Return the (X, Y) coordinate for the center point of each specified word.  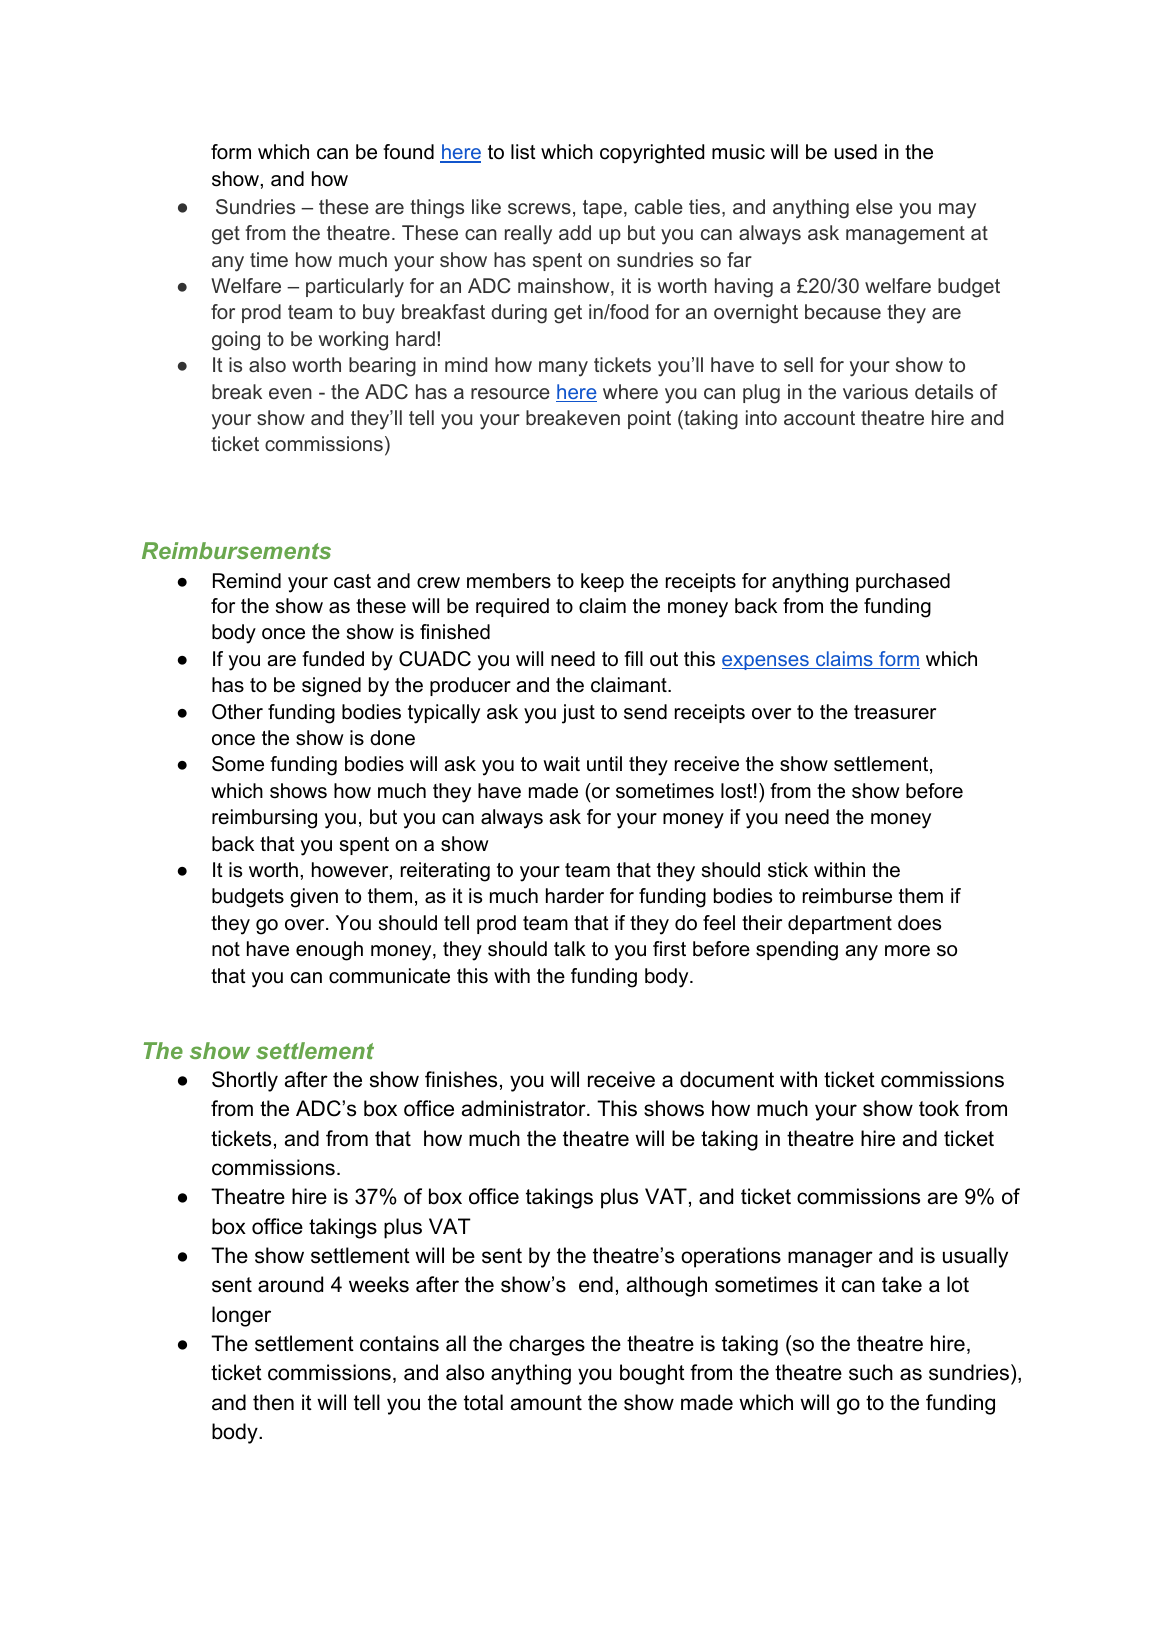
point (649, 419)
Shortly (245, 1081)
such (871, 1372)
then (273, 1402)
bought (652, 1374)
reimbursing (264, 819)
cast (352, 581)
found (408, 152)
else (874, 206)
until (604, 764)
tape (602, 209)
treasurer (895, 712)
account (819, 418)
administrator (525, 1108)
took (939, 1108)
